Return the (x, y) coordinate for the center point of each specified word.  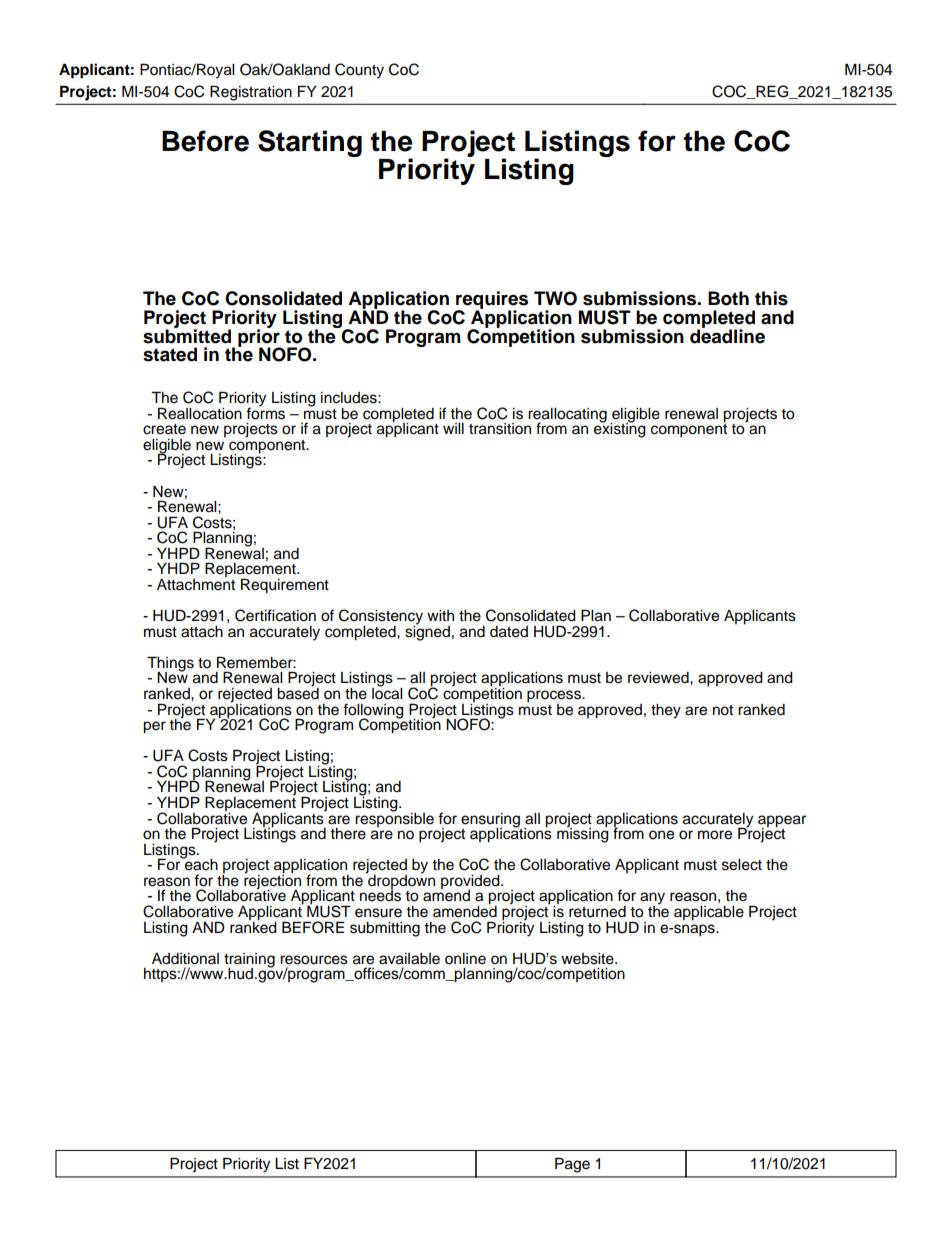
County (359, 71)
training (249, 961)
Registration (251, 93)
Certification (275, 615)
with (440, 615)
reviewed (659, 678)
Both (728, 298)
